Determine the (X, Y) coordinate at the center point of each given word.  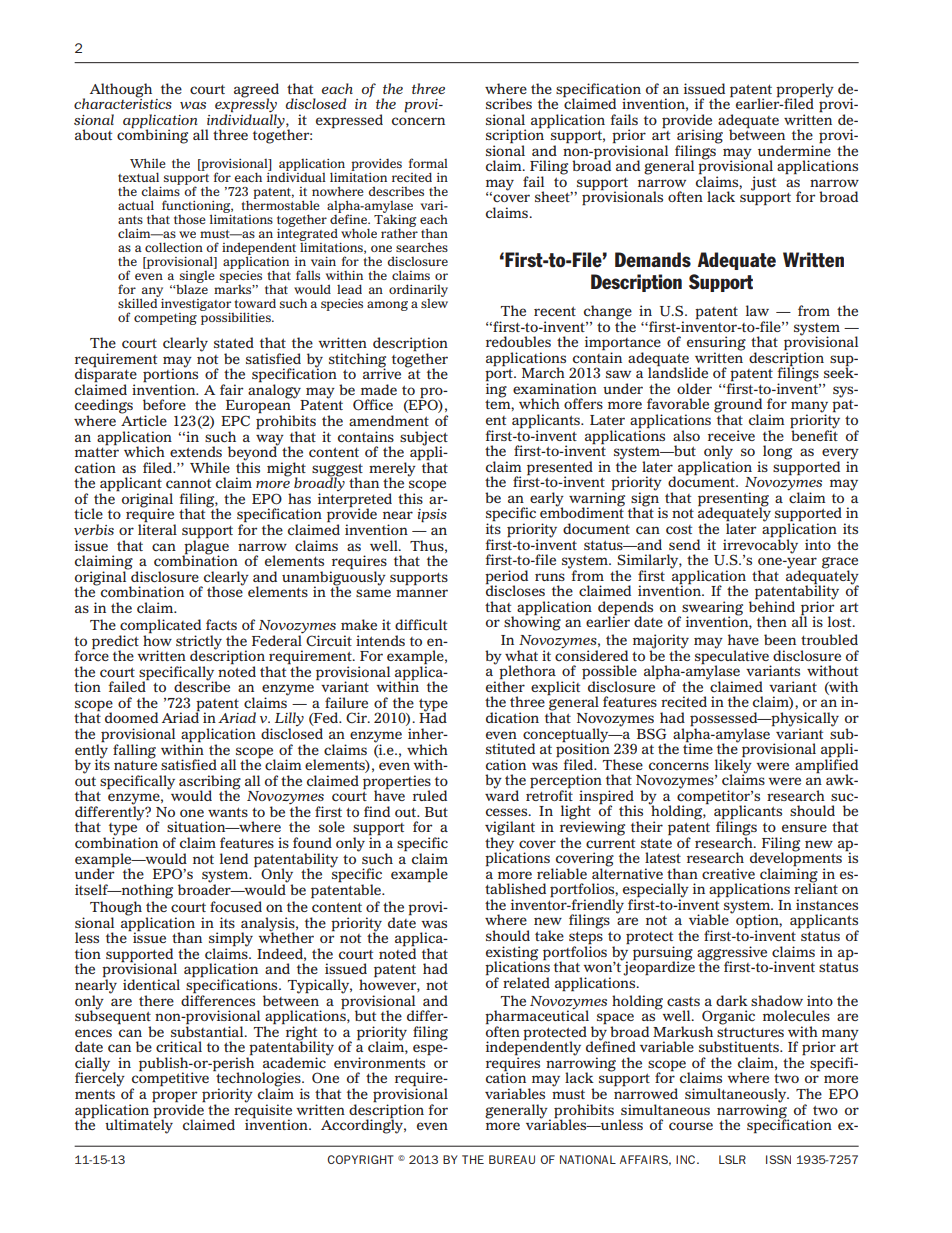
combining (152, 135)
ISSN (778, 1159)
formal (428, 163)
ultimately (139, 1125)
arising (700, 137)
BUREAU (512, 1159)
